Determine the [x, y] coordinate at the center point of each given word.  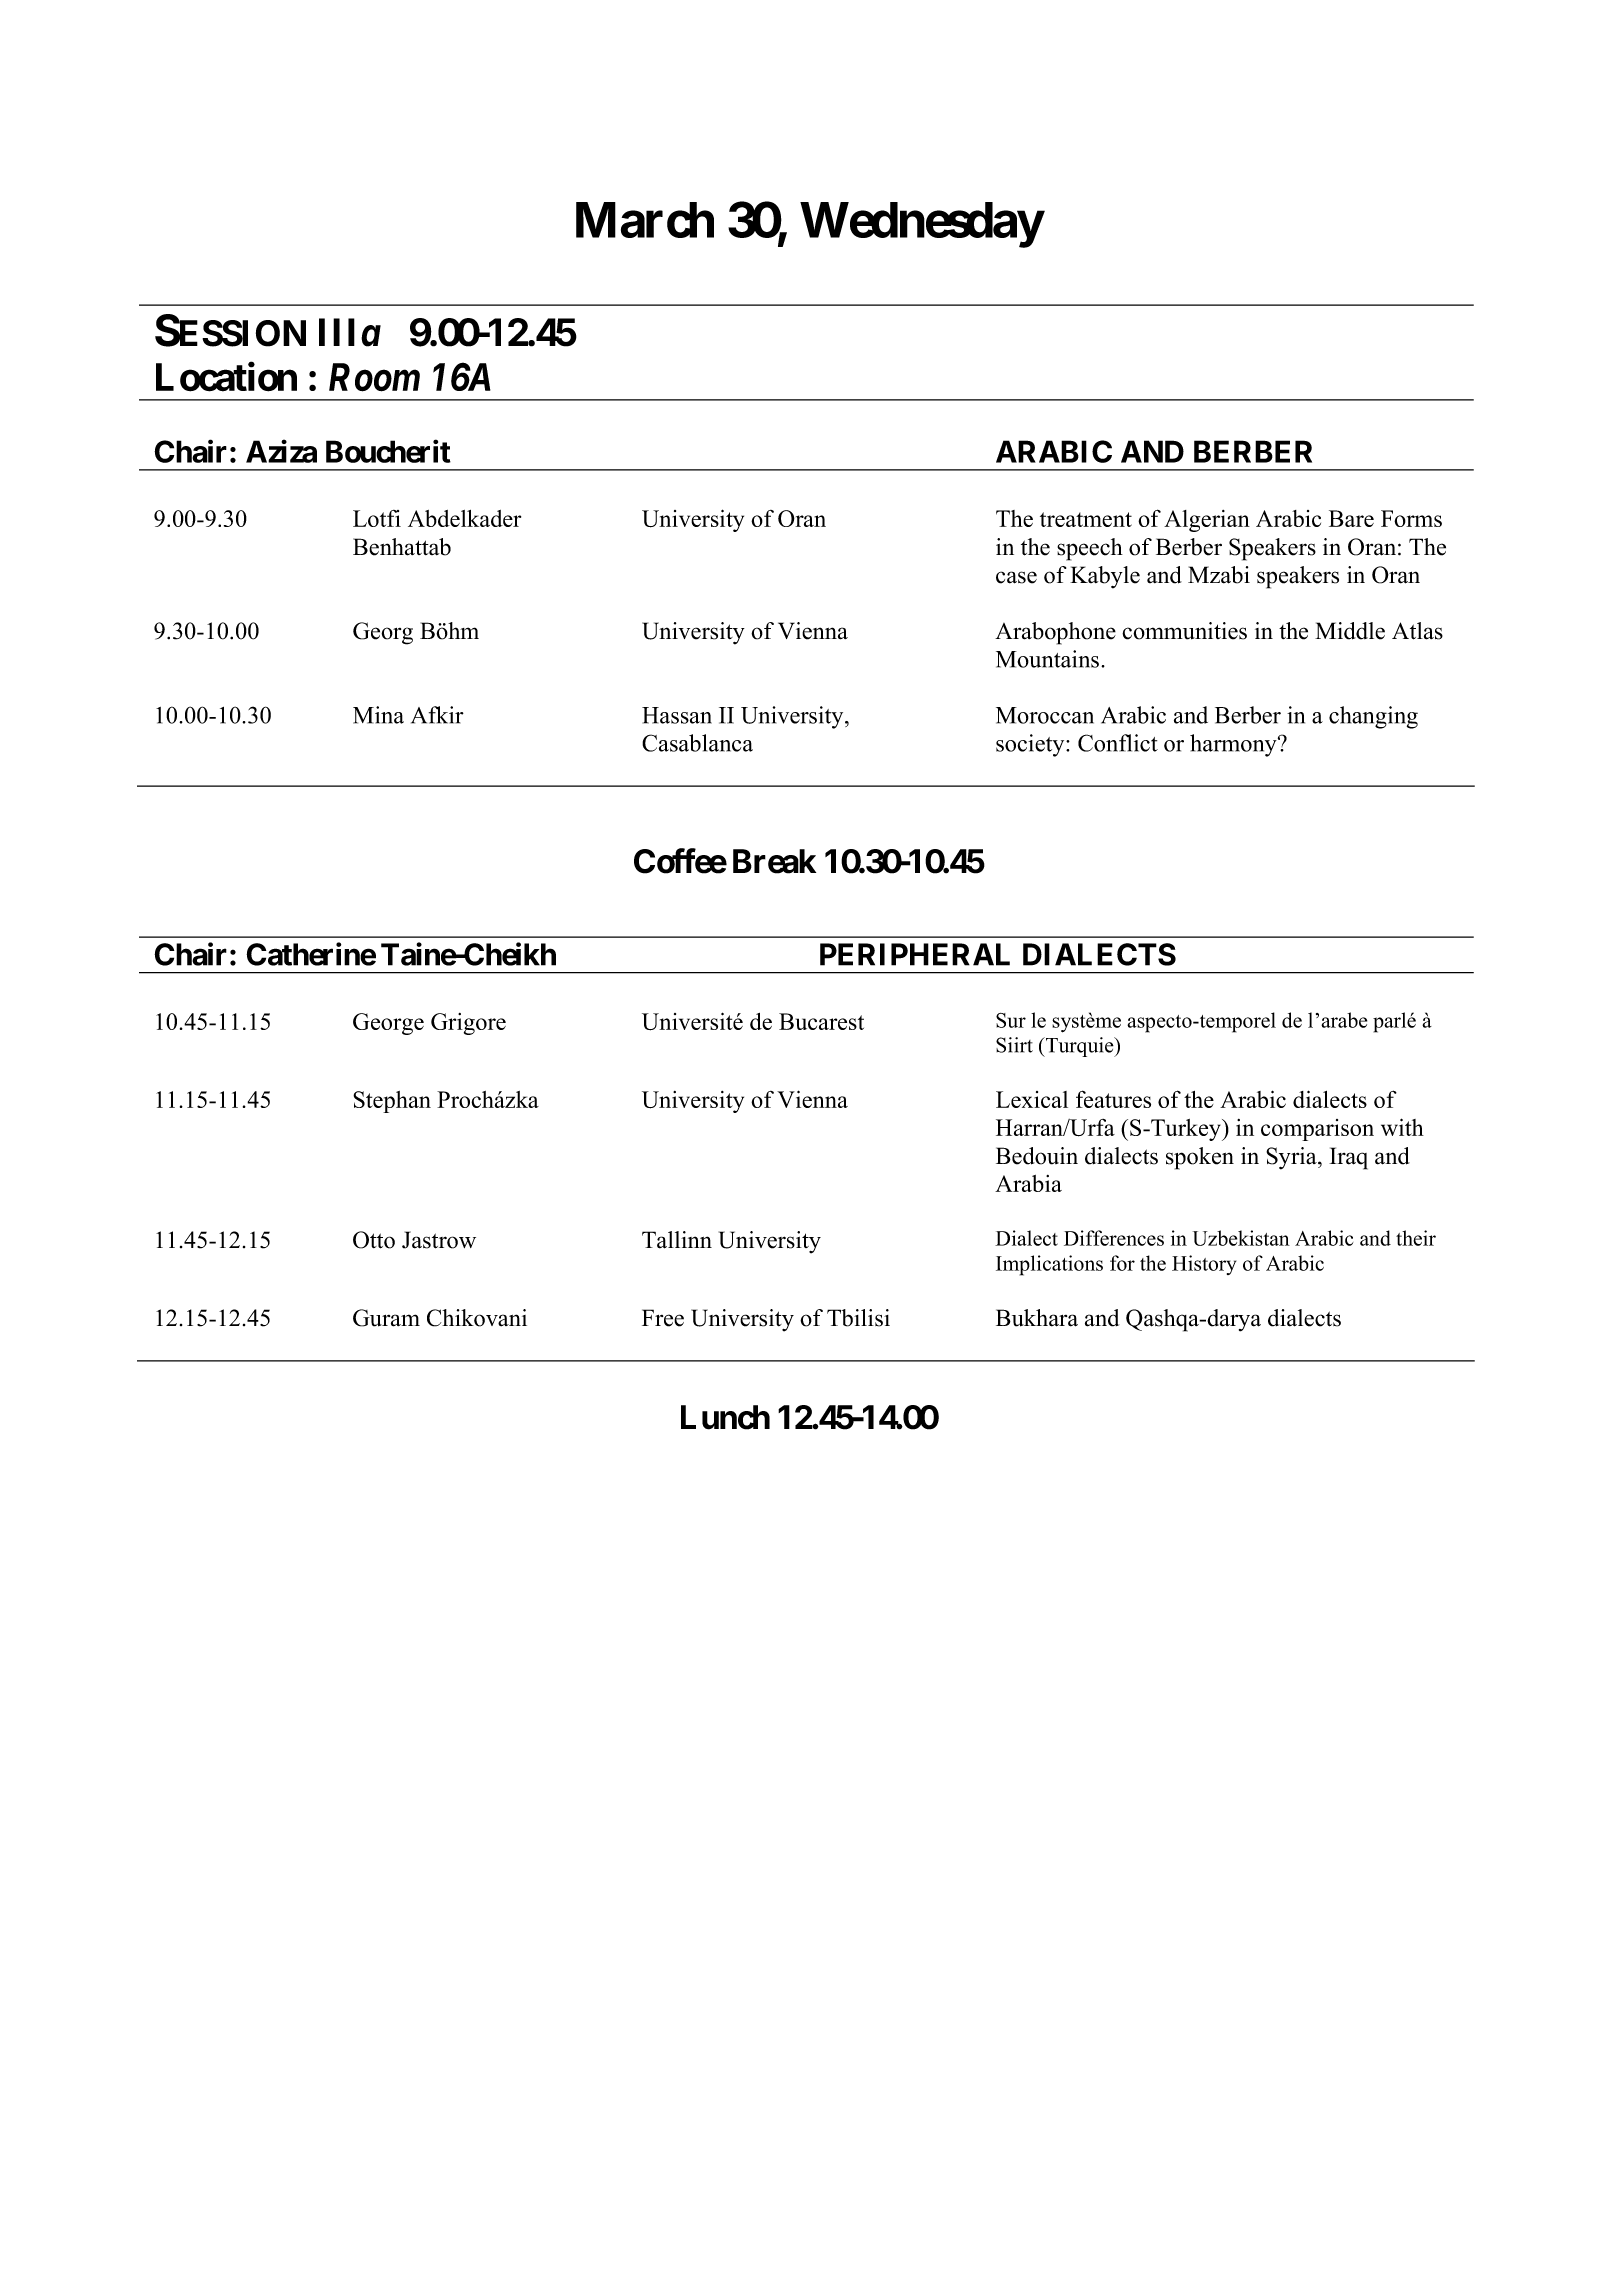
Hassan [677, 715]
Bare [1351, 518]
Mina [378, 715]
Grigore [468, 1024]
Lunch [725, 1417]
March [645, 220]
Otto [374, 1240]
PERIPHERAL [915, 954]
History [1204, 1265]
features [1113, 1099]
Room [374, 377]
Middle [1350, 631]
